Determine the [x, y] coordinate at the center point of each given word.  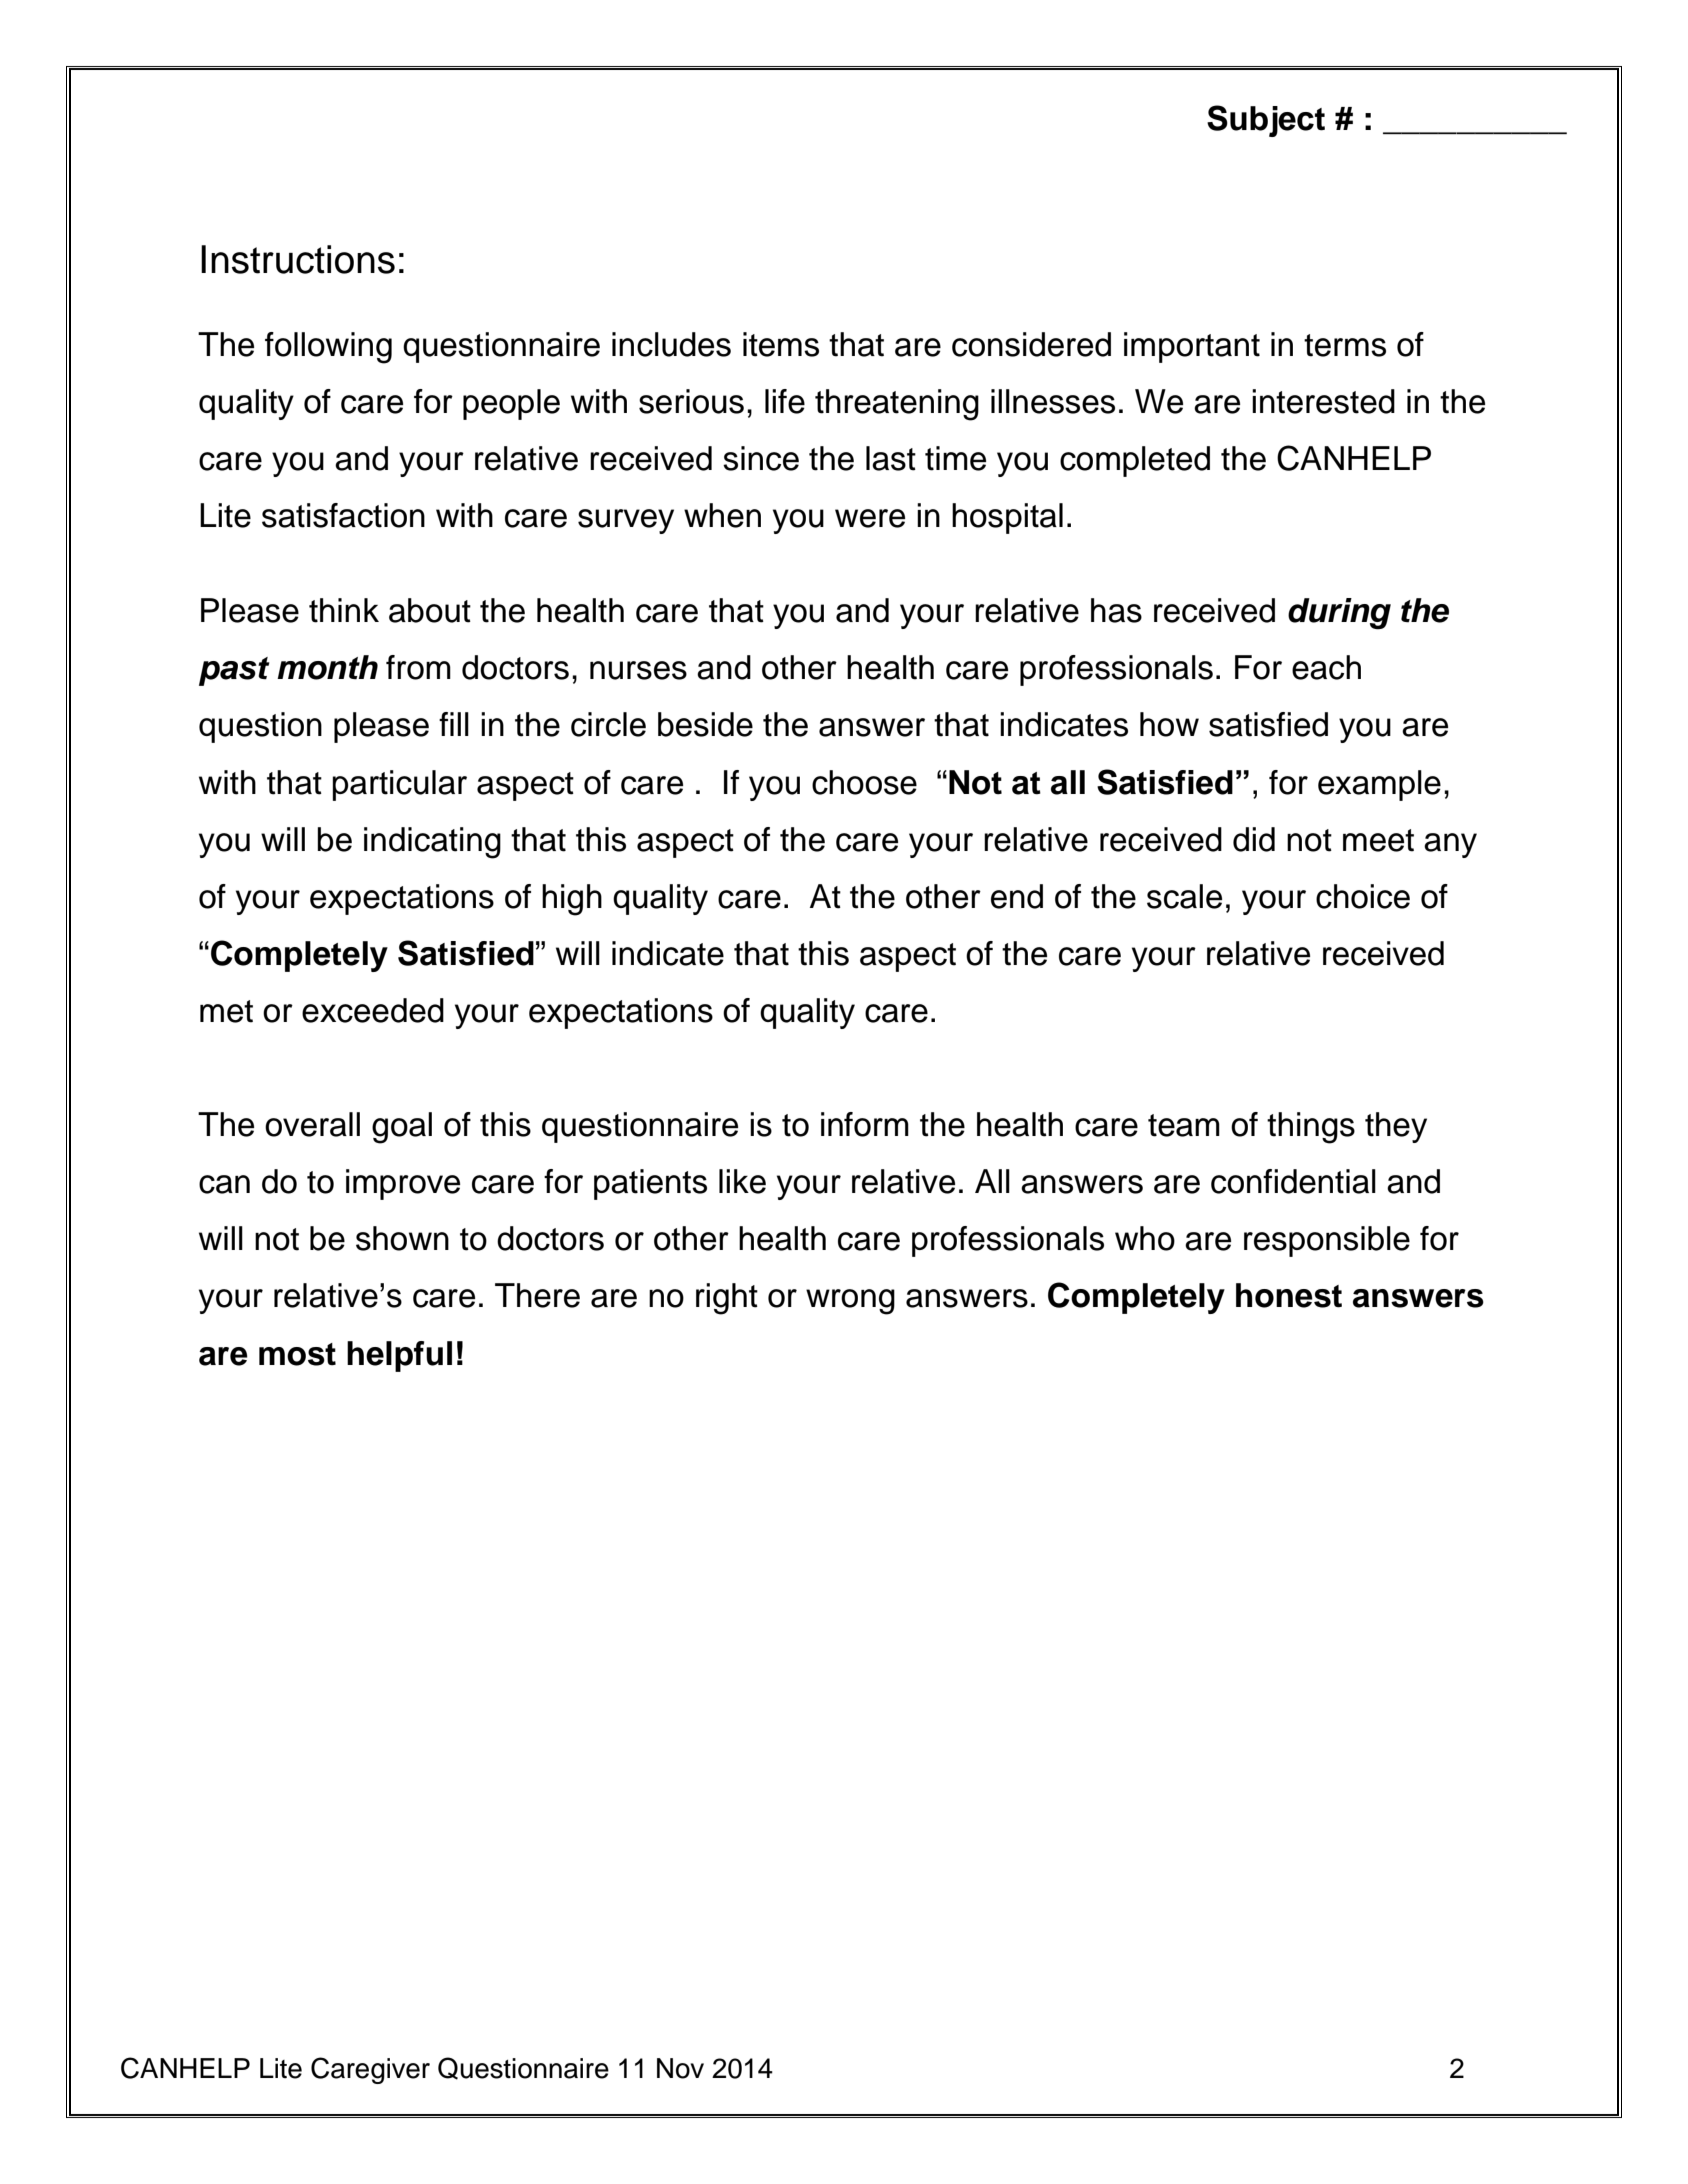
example [1379, 785]
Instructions [298, 259]
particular [399, 785]
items [781, 344]
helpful [399, 1356]
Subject [1266, 121]
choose [864, 782]
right [727, 1299]
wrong [850, 1302]
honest [1289, 1295]
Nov [680, 2068]
